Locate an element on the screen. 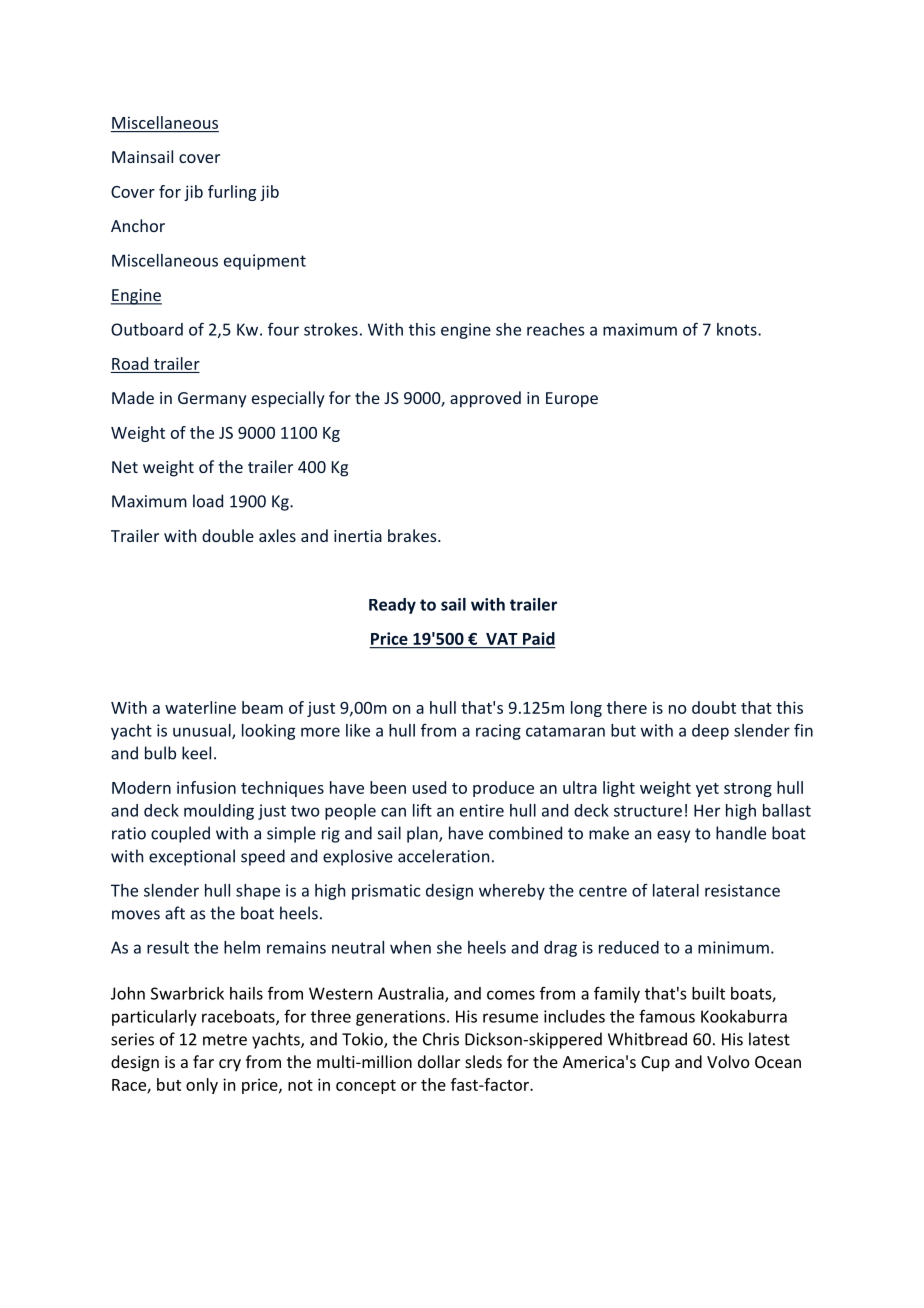 The height and width of the screenshot is (1308, 924). resistance is located at coordinates (742, 890).
